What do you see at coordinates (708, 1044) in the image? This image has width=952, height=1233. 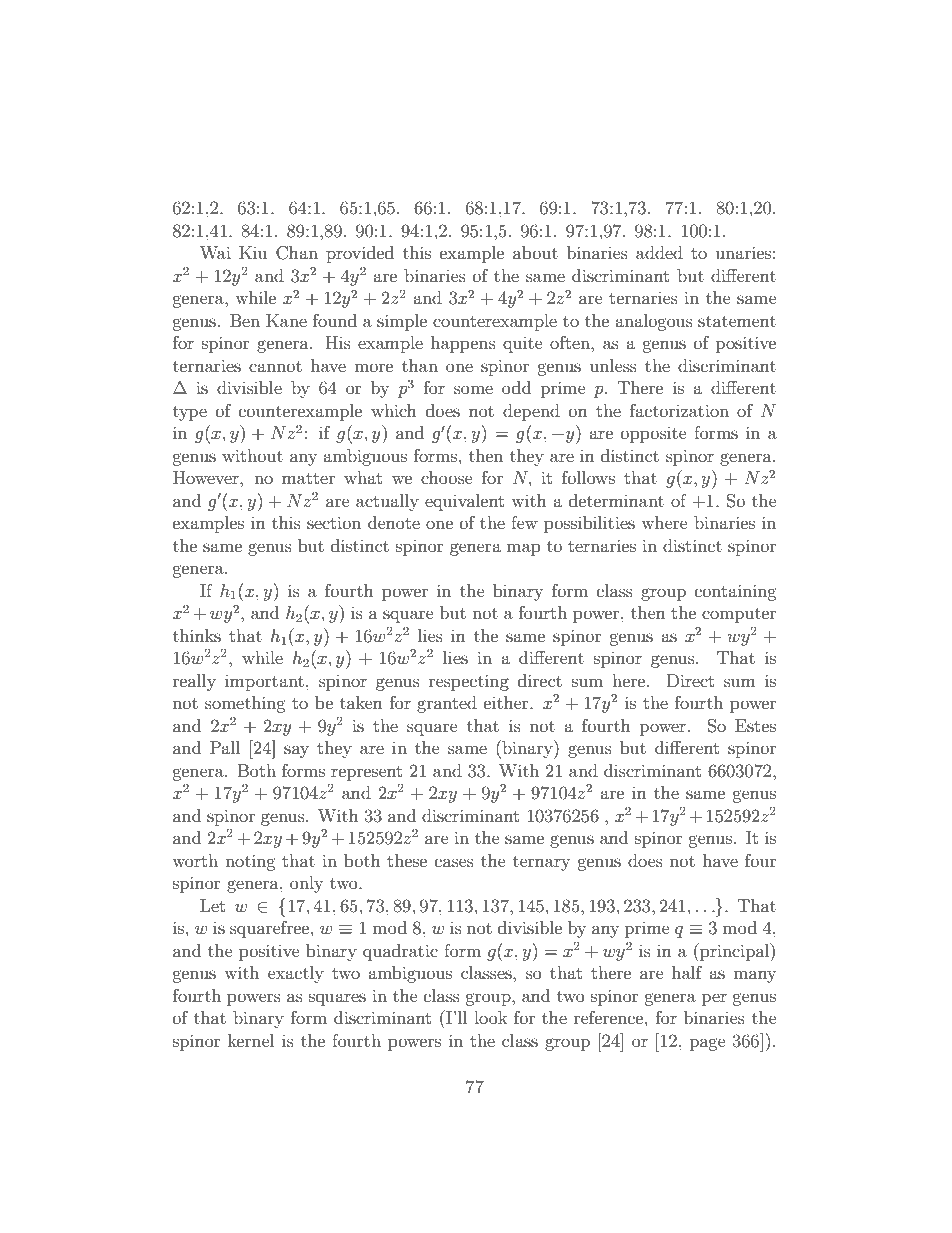 I see `page` at bounding box center [708, 1044].
